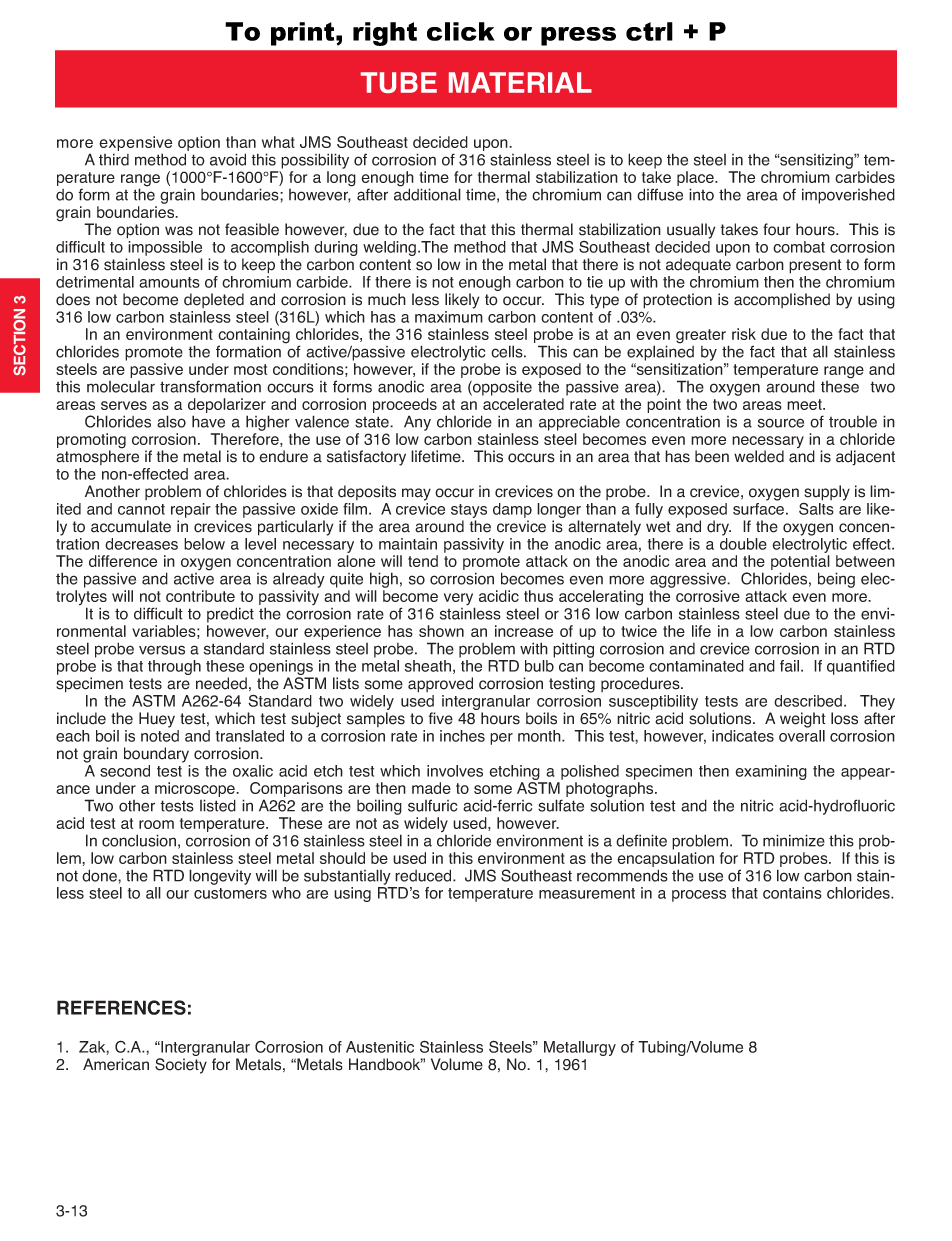  Describe the element at coordinates (135, 145) in the screenshot. I see `expensive` at that location.
